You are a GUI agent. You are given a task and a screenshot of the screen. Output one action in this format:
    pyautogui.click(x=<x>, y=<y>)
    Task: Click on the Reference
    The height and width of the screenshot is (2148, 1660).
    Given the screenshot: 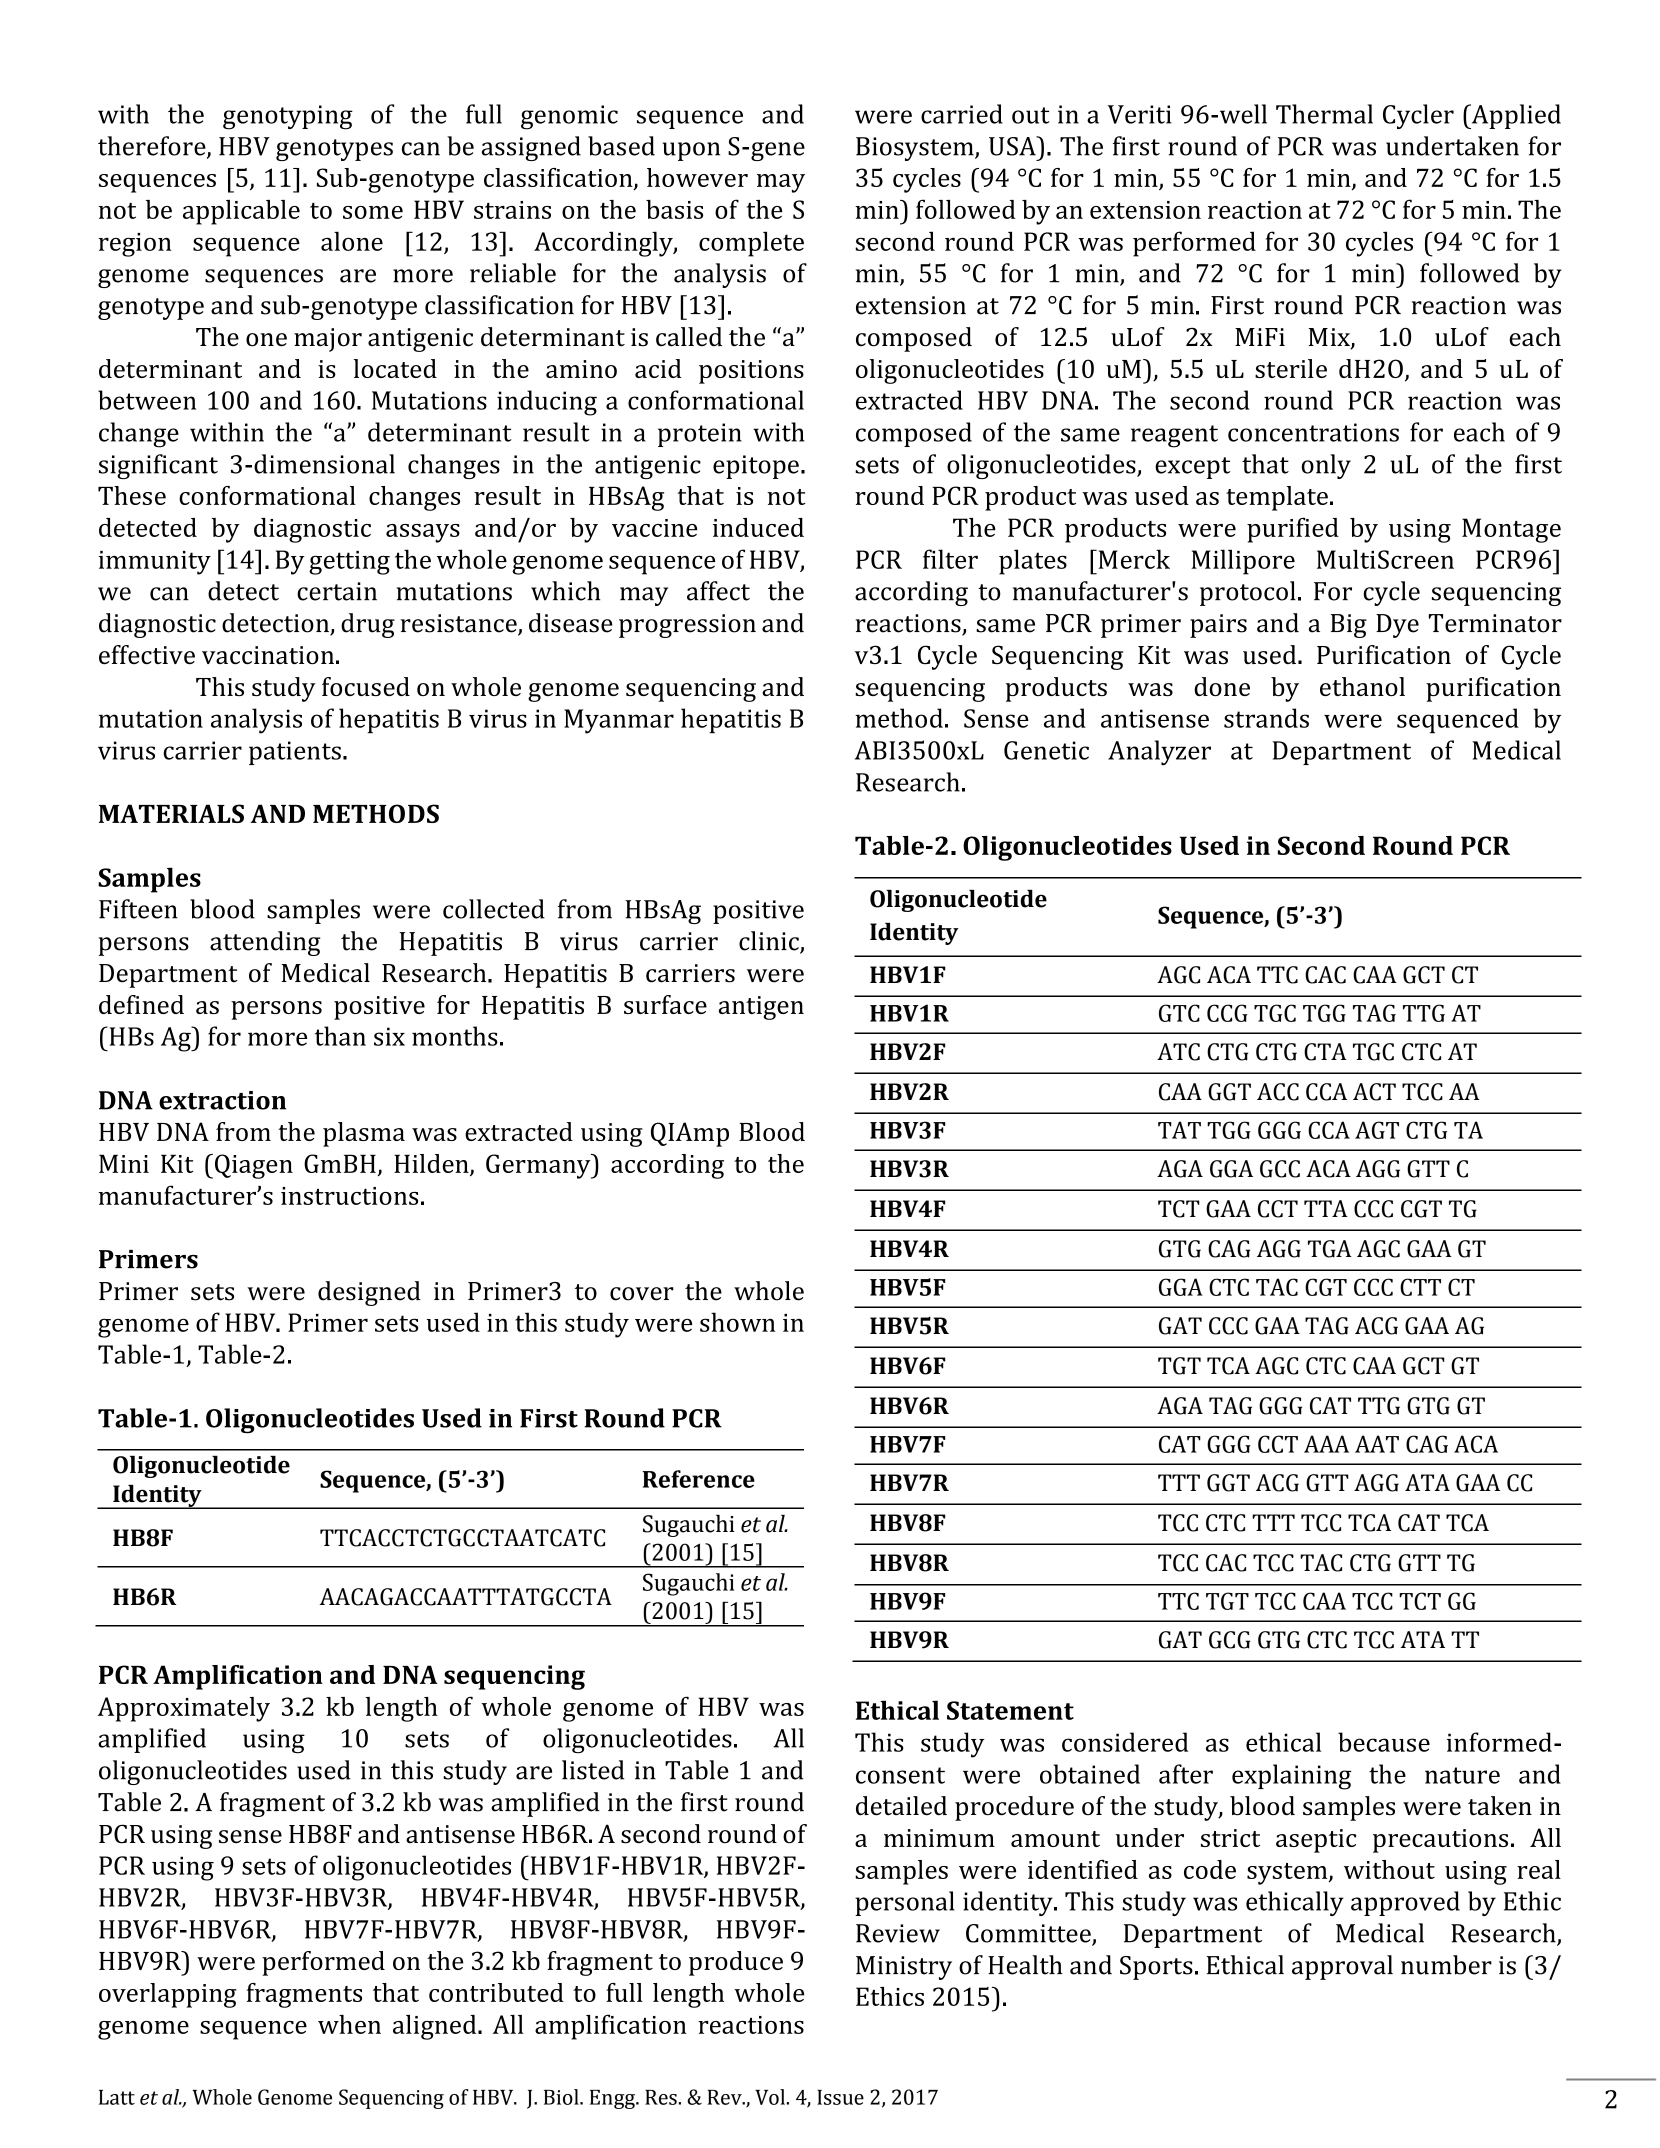 What is the action you would take?
    pyautogui.click(x=699, y=1479)
